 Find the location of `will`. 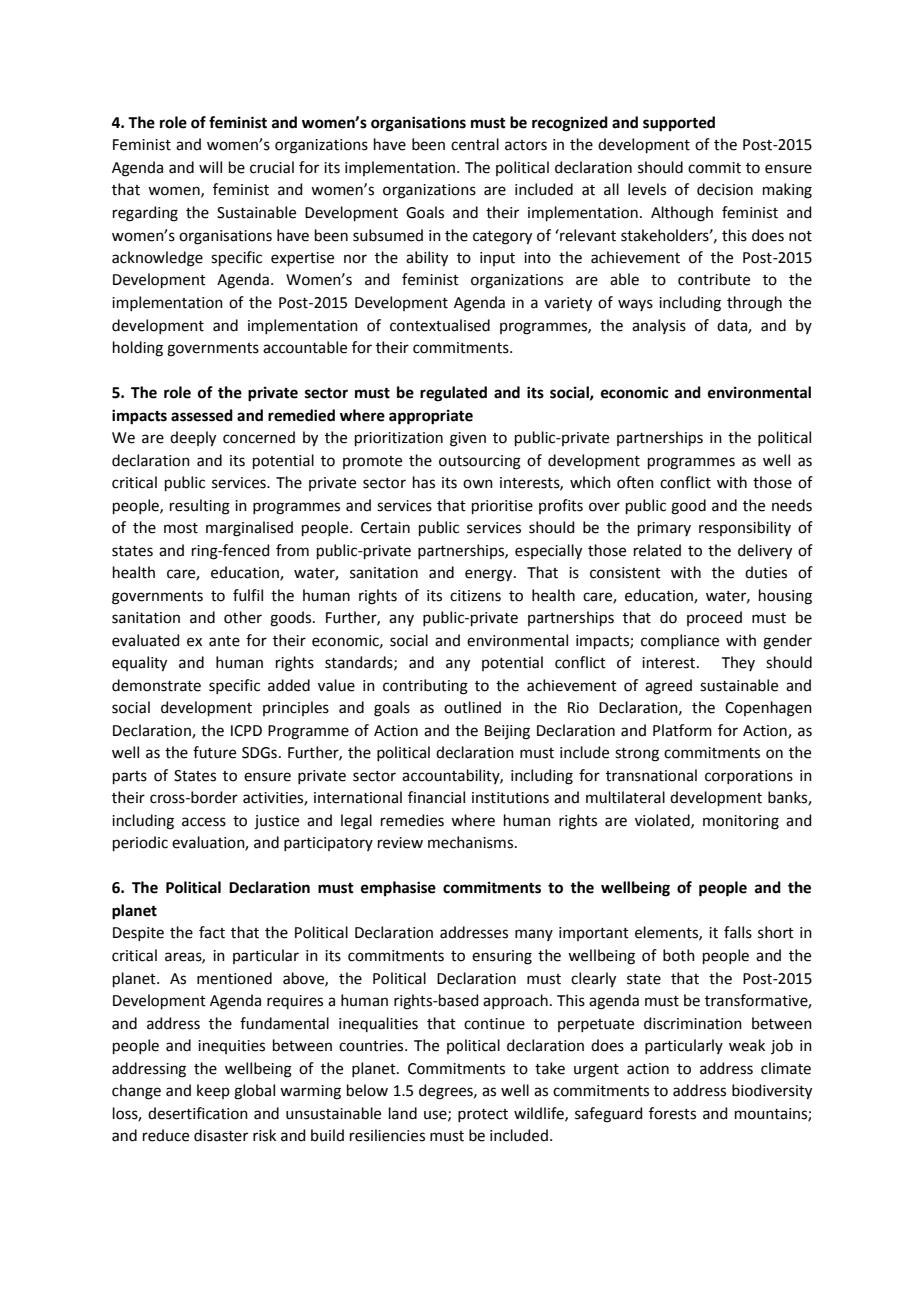

will is located at coordinates (210, 167).
